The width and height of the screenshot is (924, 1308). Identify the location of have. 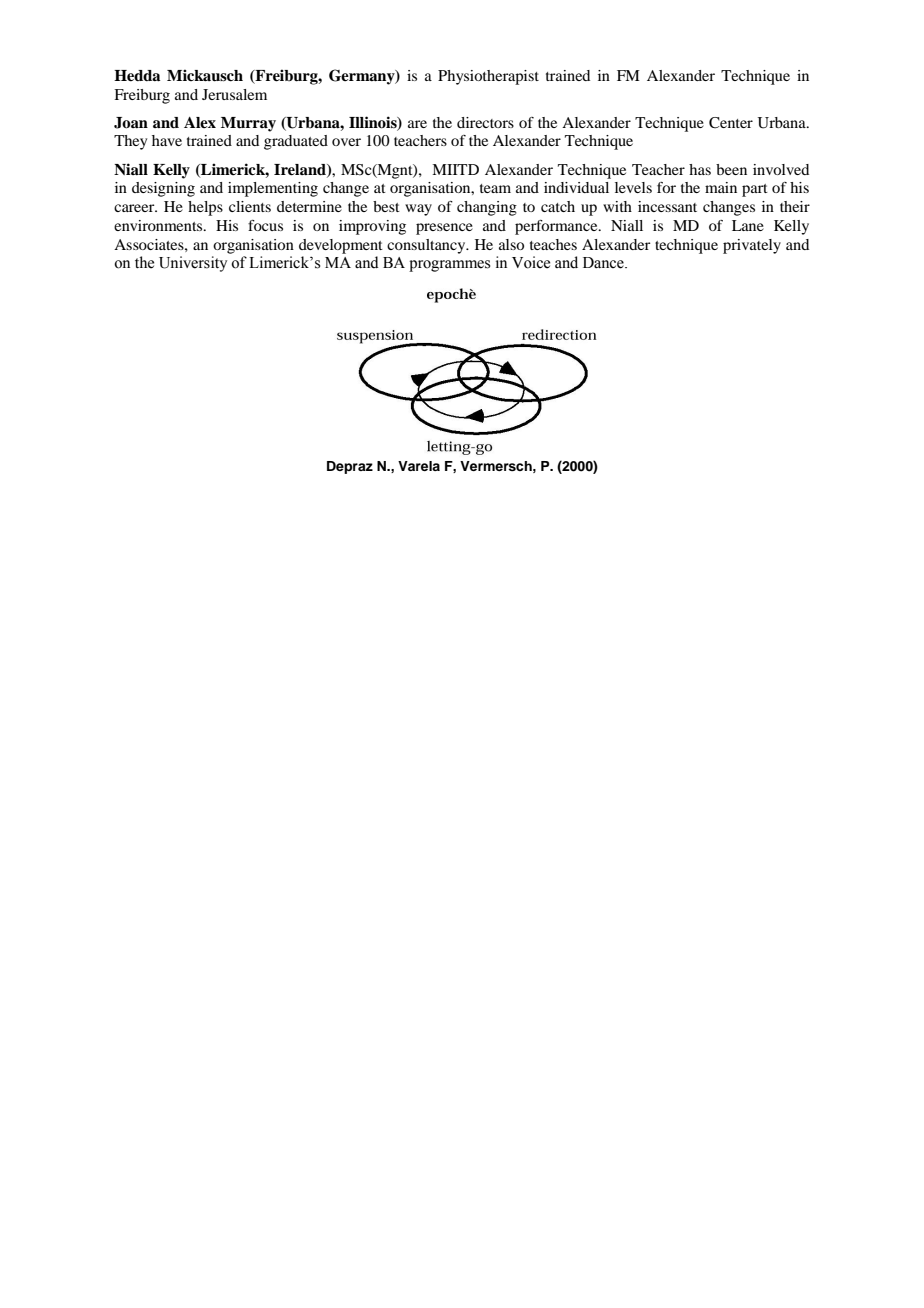
(167, 140).
